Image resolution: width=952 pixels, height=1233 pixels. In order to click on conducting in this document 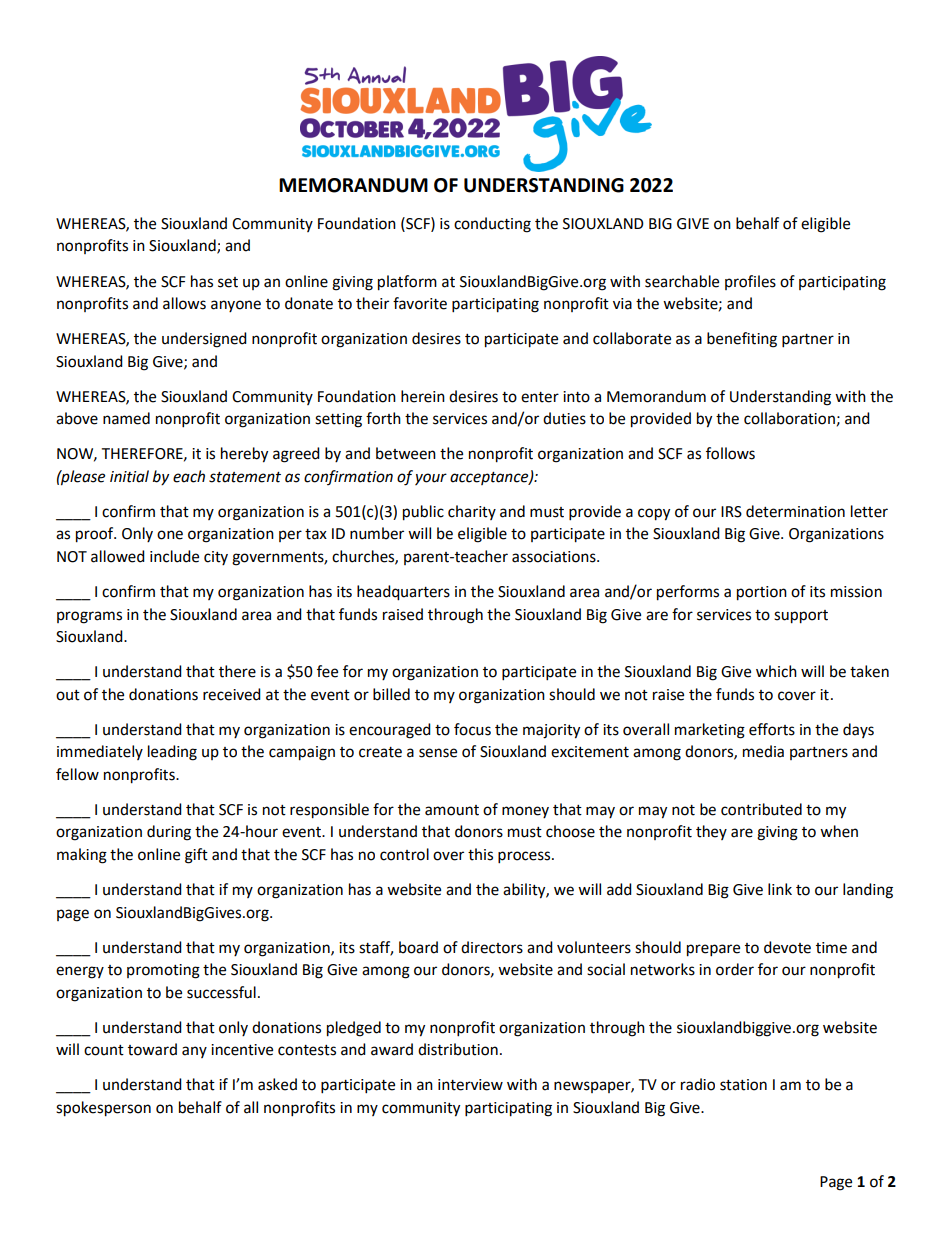, I will do `click(492, 225)`.
